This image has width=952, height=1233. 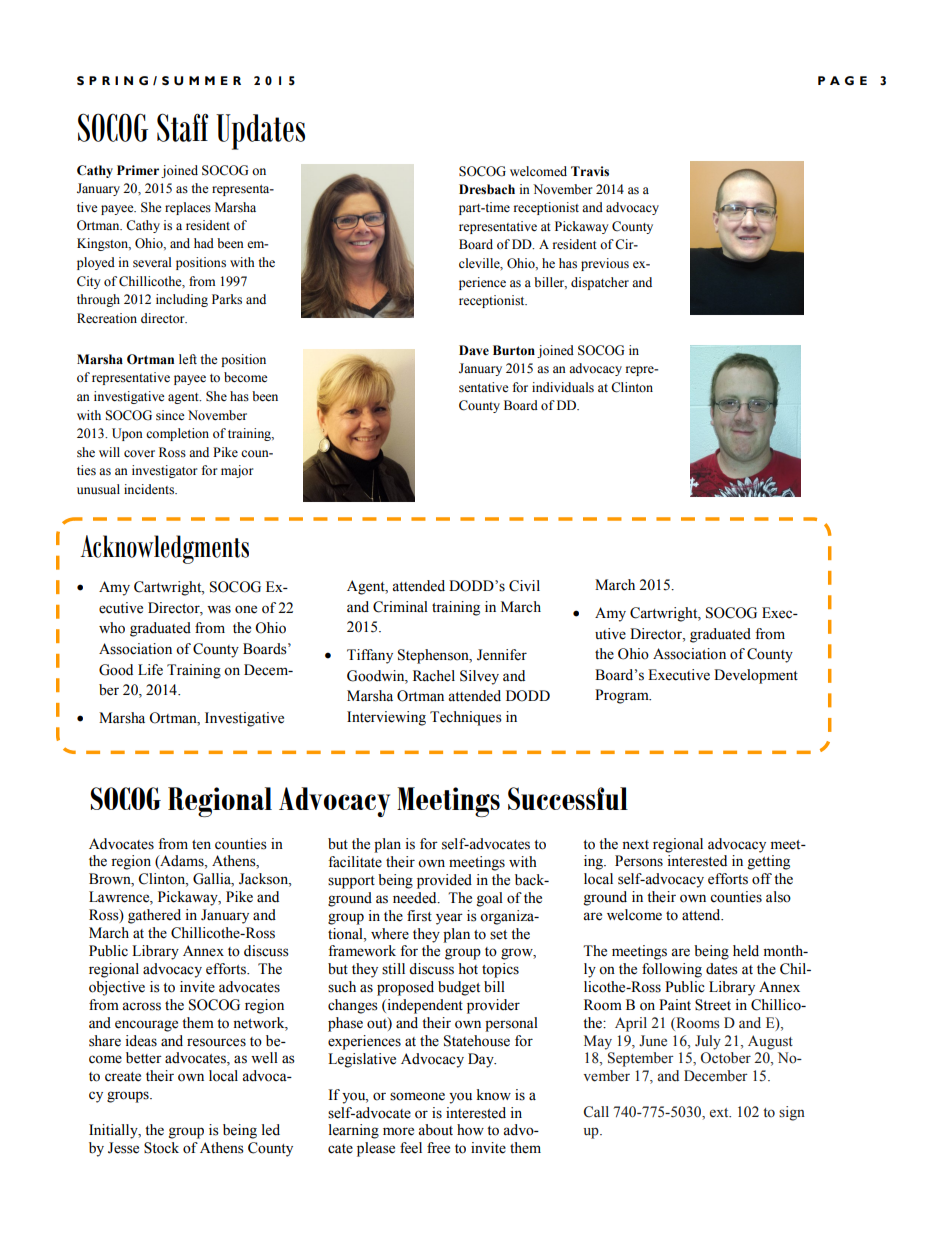 What do you see at coordinates (605, 264) in the image?
I see `previous` at bounding box center [605, 264].
